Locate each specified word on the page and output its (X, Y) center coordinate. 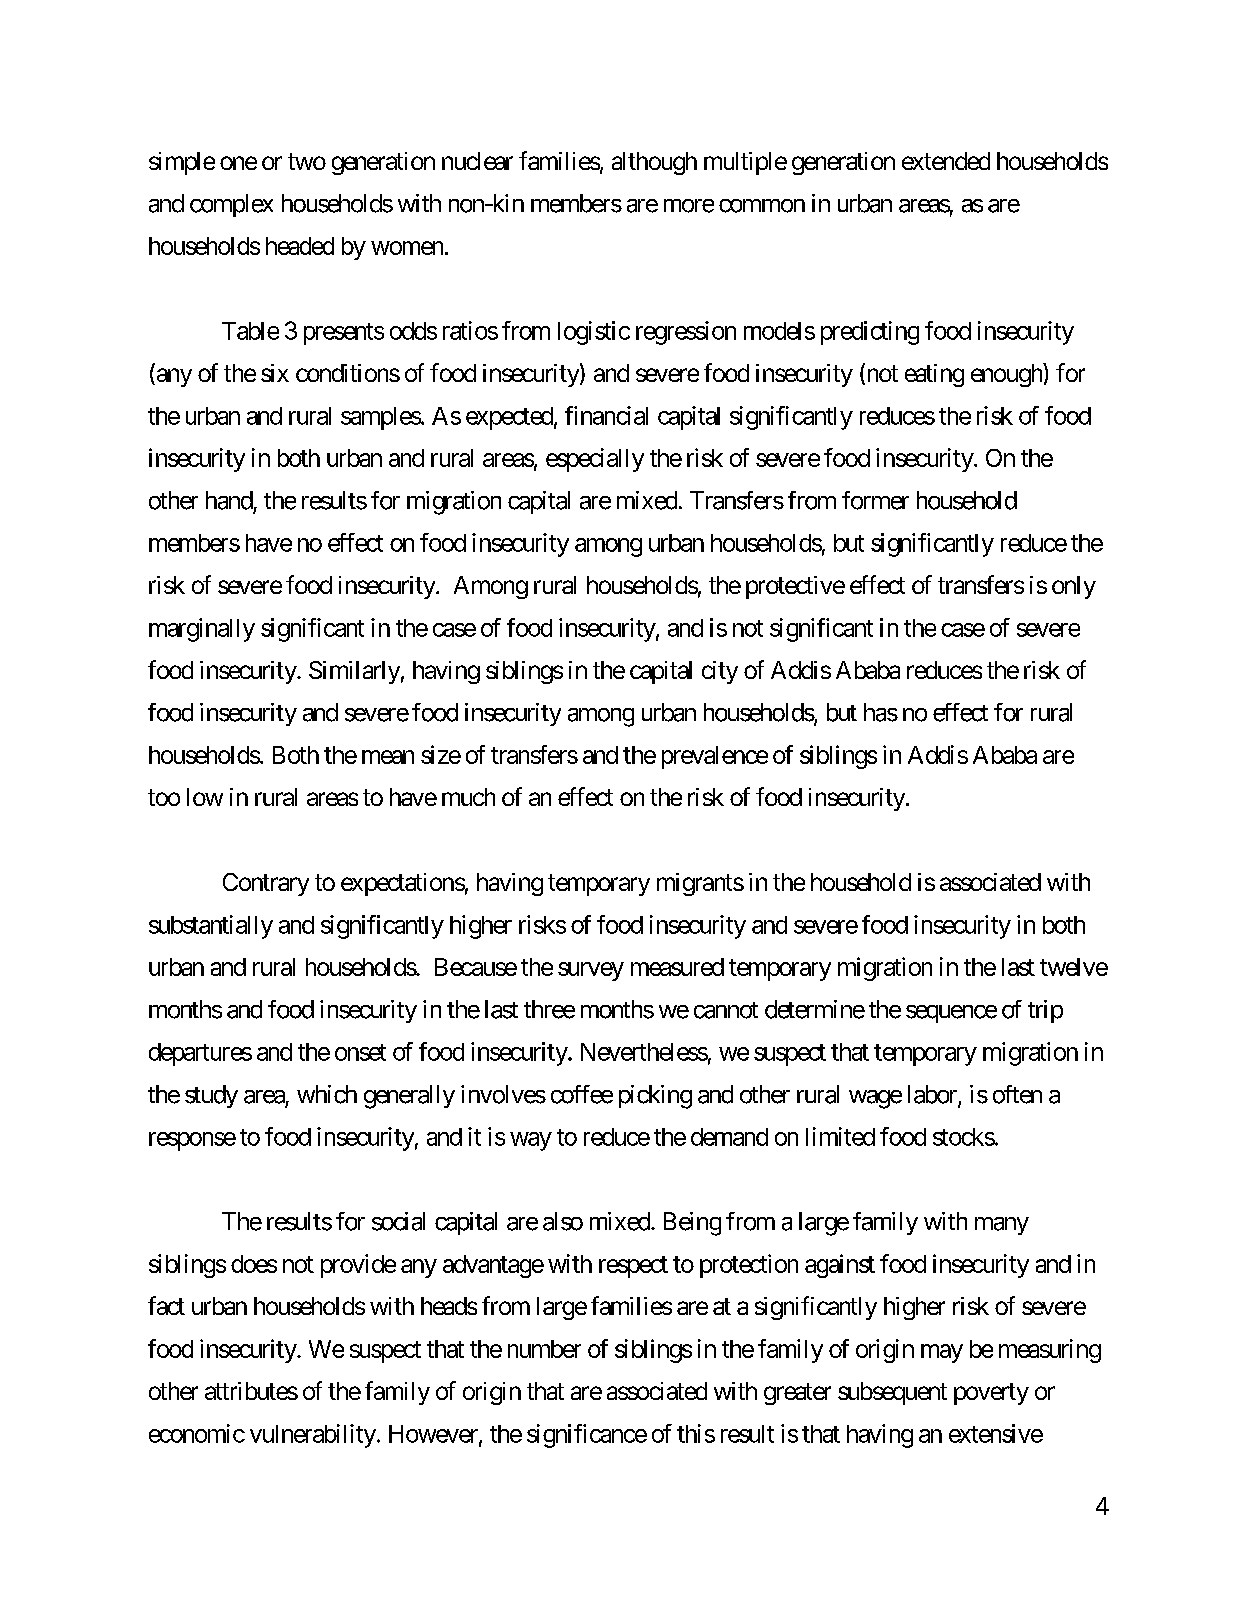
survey (591, 971)
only (1074, 587)
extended (946, 161)
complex (231, 205)
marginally (202, 630)
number (544, 1349)
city (720, 672)
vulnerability (313, 1436)
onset (360, 1052)
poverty (991, 1394)
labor (933, 1095)
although (654, 163)
